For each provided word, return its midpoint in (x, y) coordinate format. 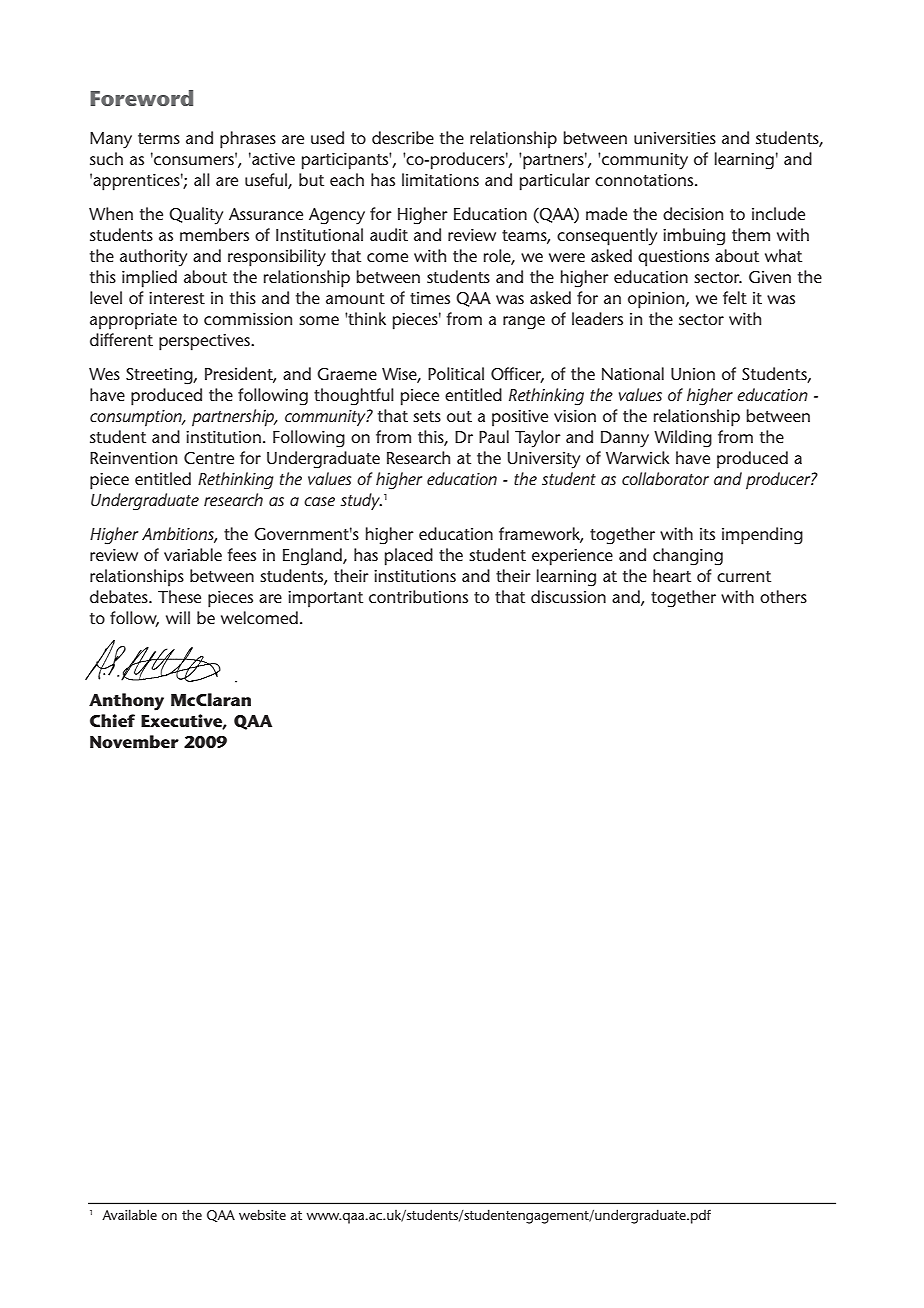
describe (403, 137)
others (783, 596)
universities (675, 138)
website (262, 1214)
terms (159, 138)
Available (129, 1214)
